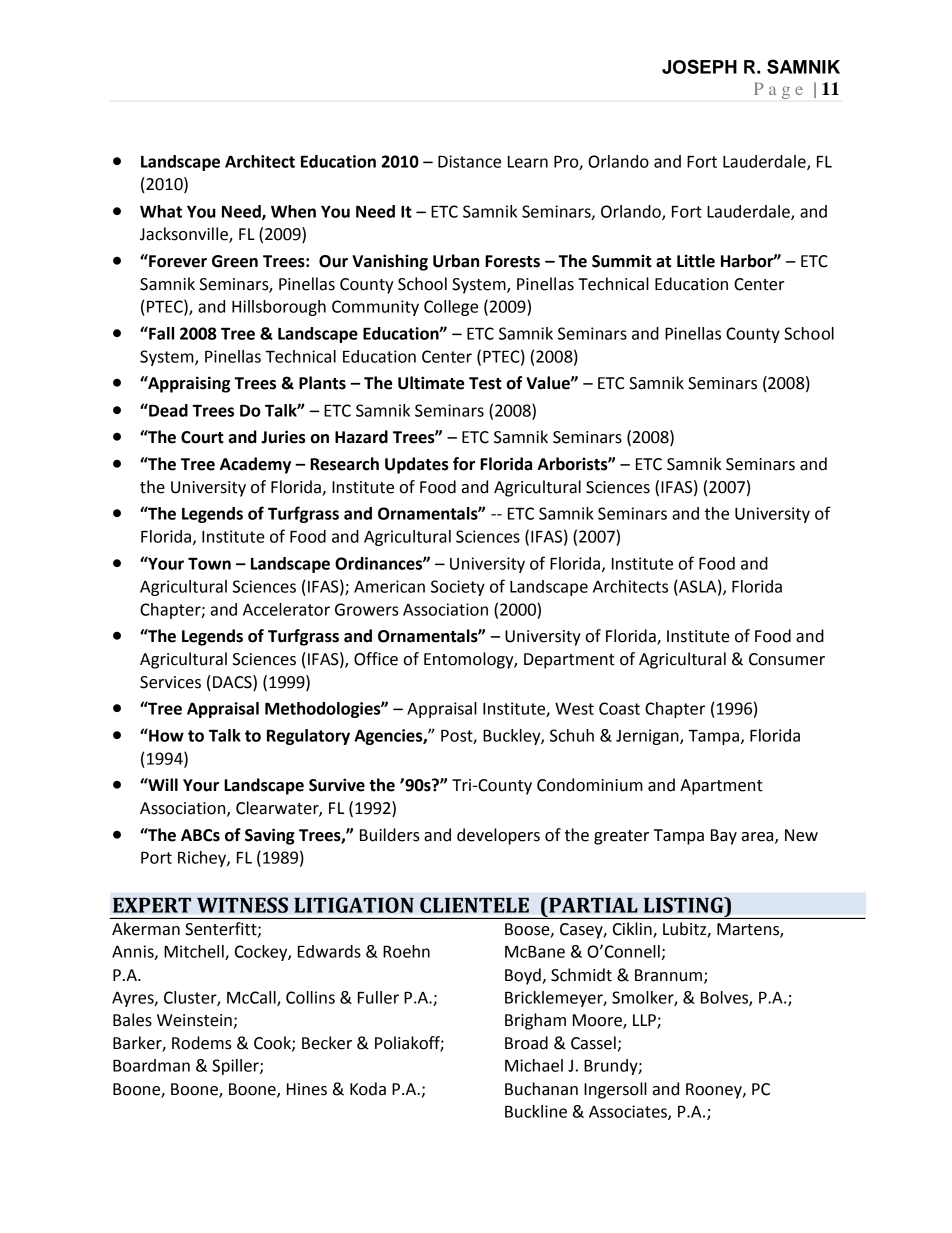 The height and width of the screenshot is (1233, 952). What do you see at coordinates (236, 1067) in the screenshot?
I see `Spiller` at bounding box center [236, 1067].
